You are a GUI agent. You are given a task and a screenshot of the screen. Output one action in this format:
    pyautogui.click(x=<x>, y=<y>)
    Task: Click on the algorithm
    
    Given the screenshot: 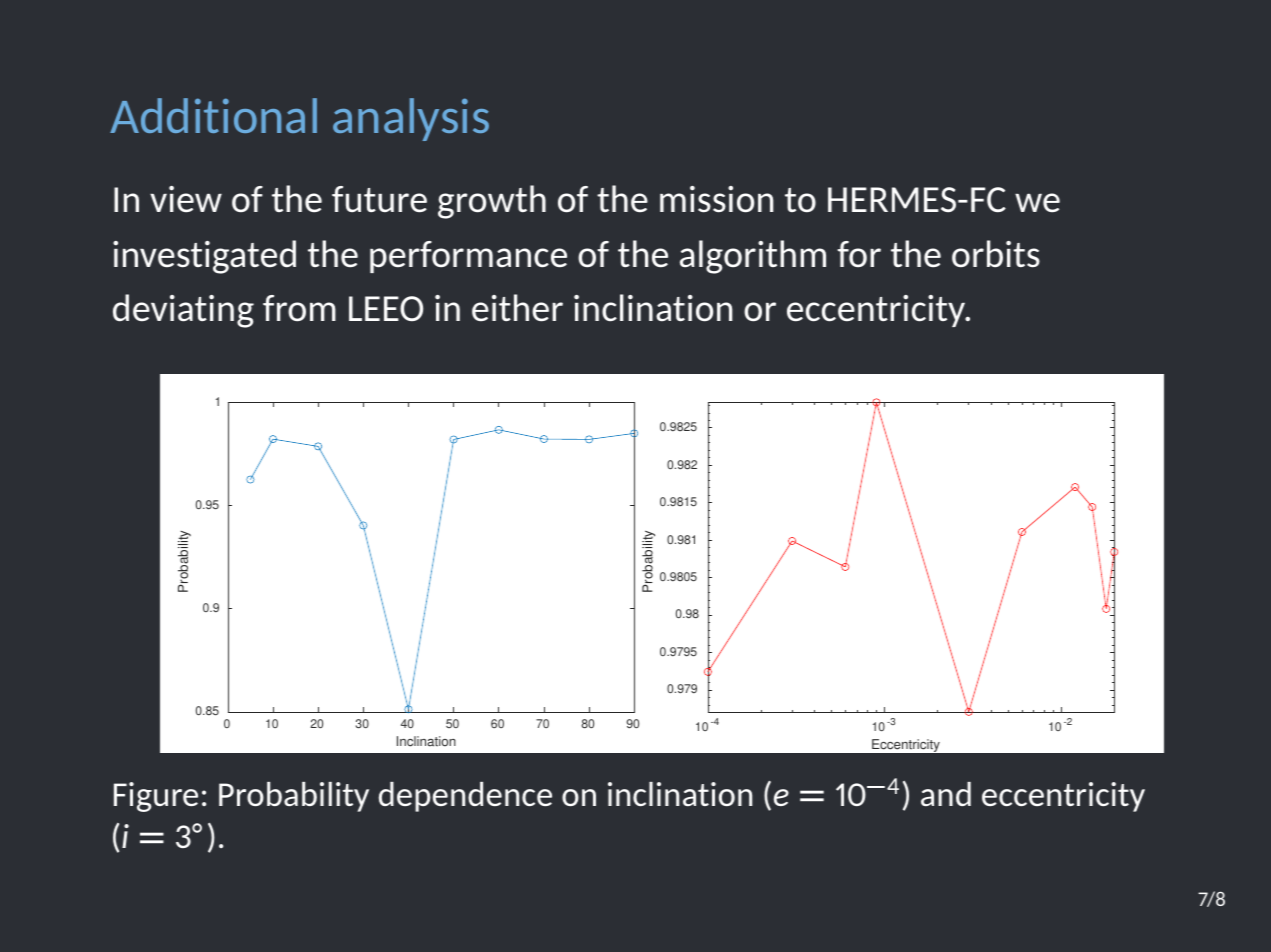 What is the action you would take?
    pyautogui.click(x=753, y=257)
